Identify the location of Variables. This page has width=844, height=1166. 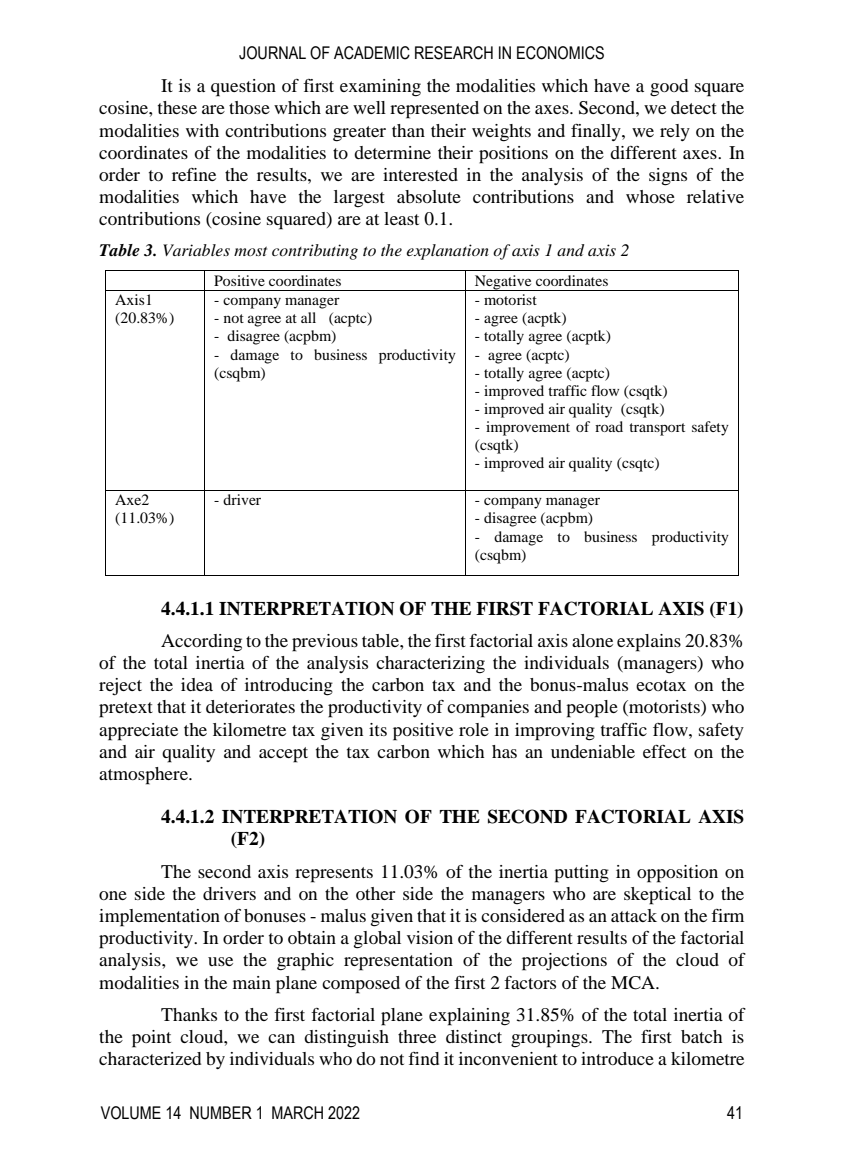
(196, 250).
